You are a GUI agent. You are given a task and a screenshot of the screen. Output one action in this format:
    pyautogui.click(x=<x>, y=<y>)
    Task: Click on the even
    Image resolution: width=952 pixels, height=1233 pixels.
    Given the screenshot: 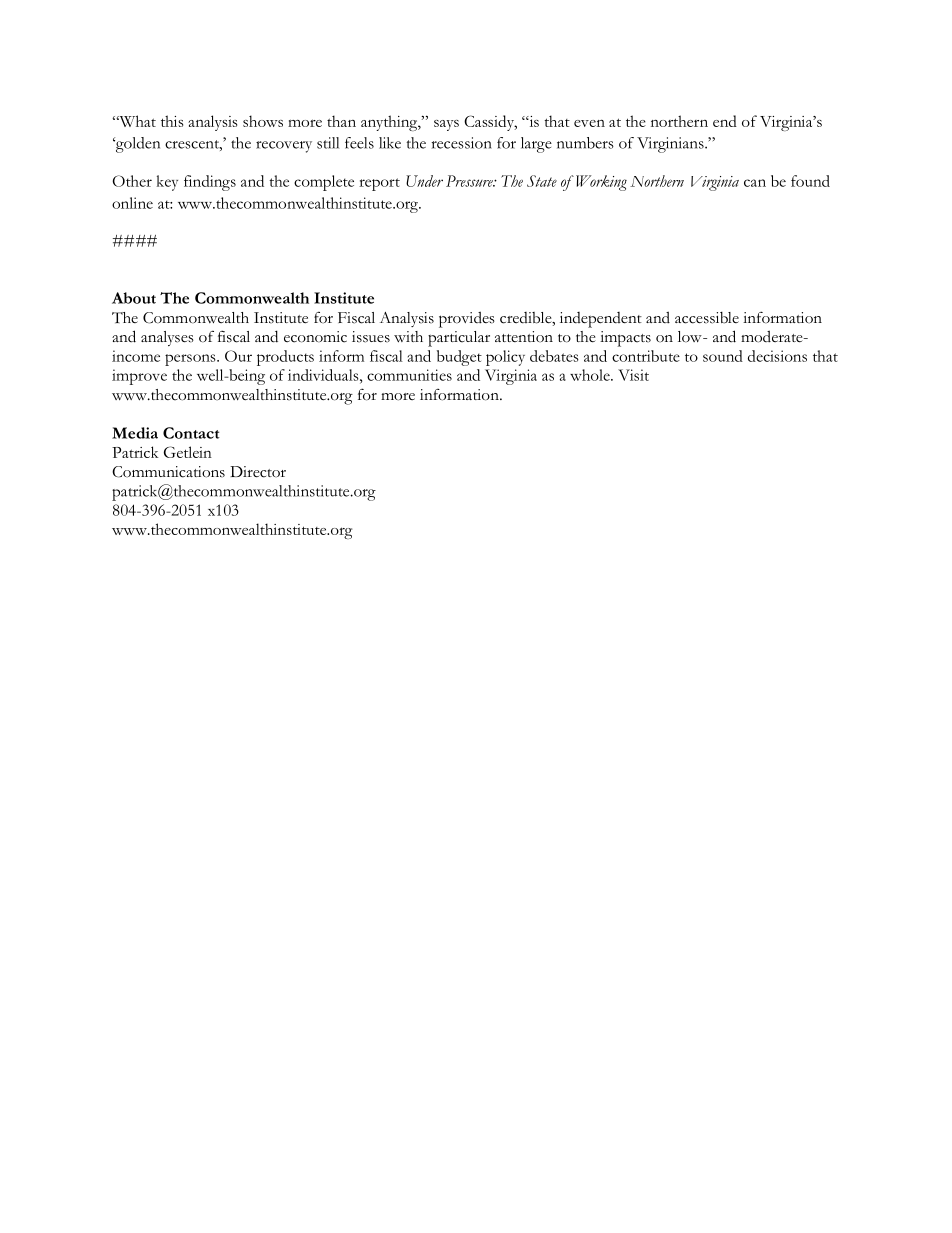 What is the action you would take?
    pyautogui.click(x=589, y=123)
